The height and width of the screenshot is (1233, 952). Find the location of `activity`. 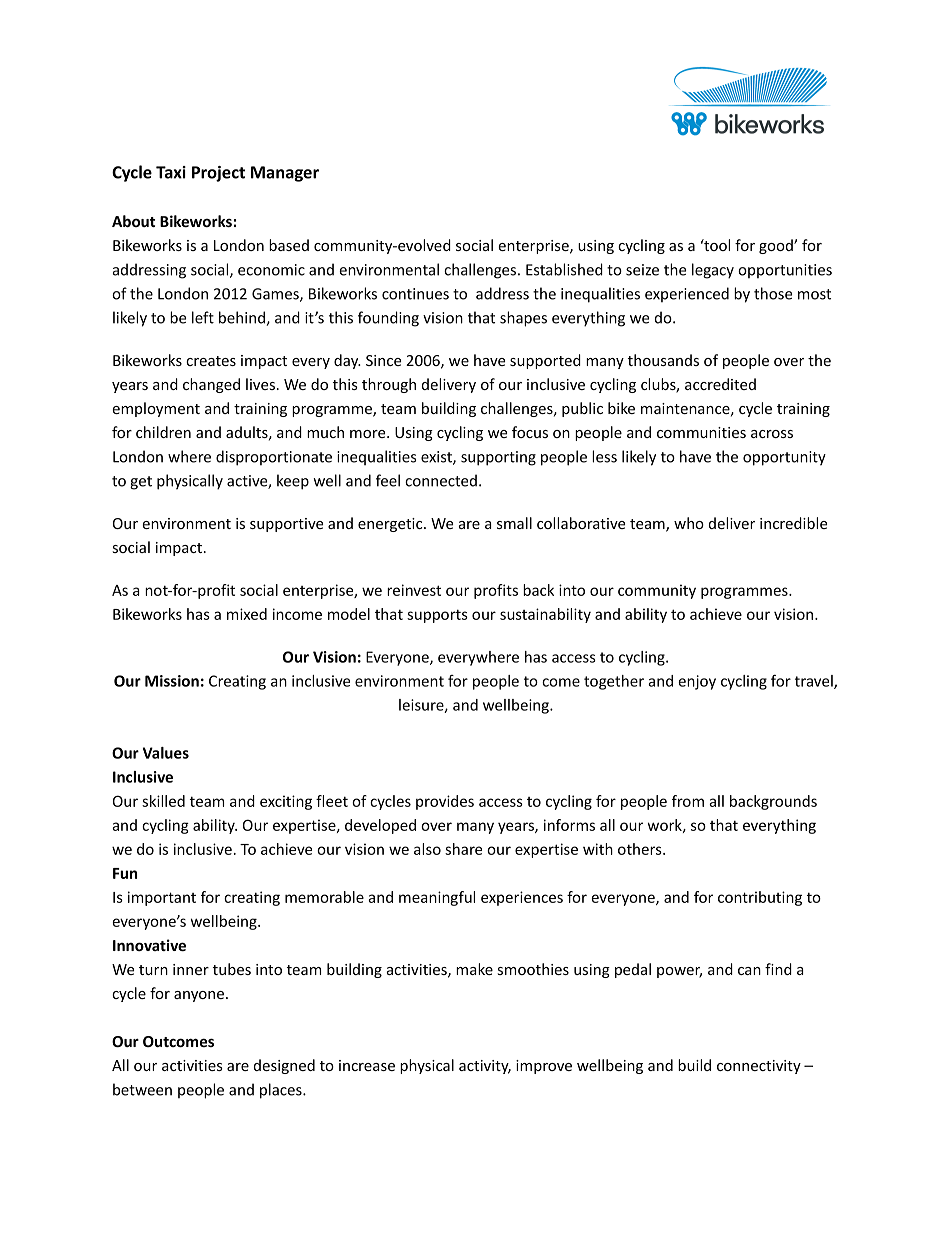

activity is located at coordinates (485, 1067).
